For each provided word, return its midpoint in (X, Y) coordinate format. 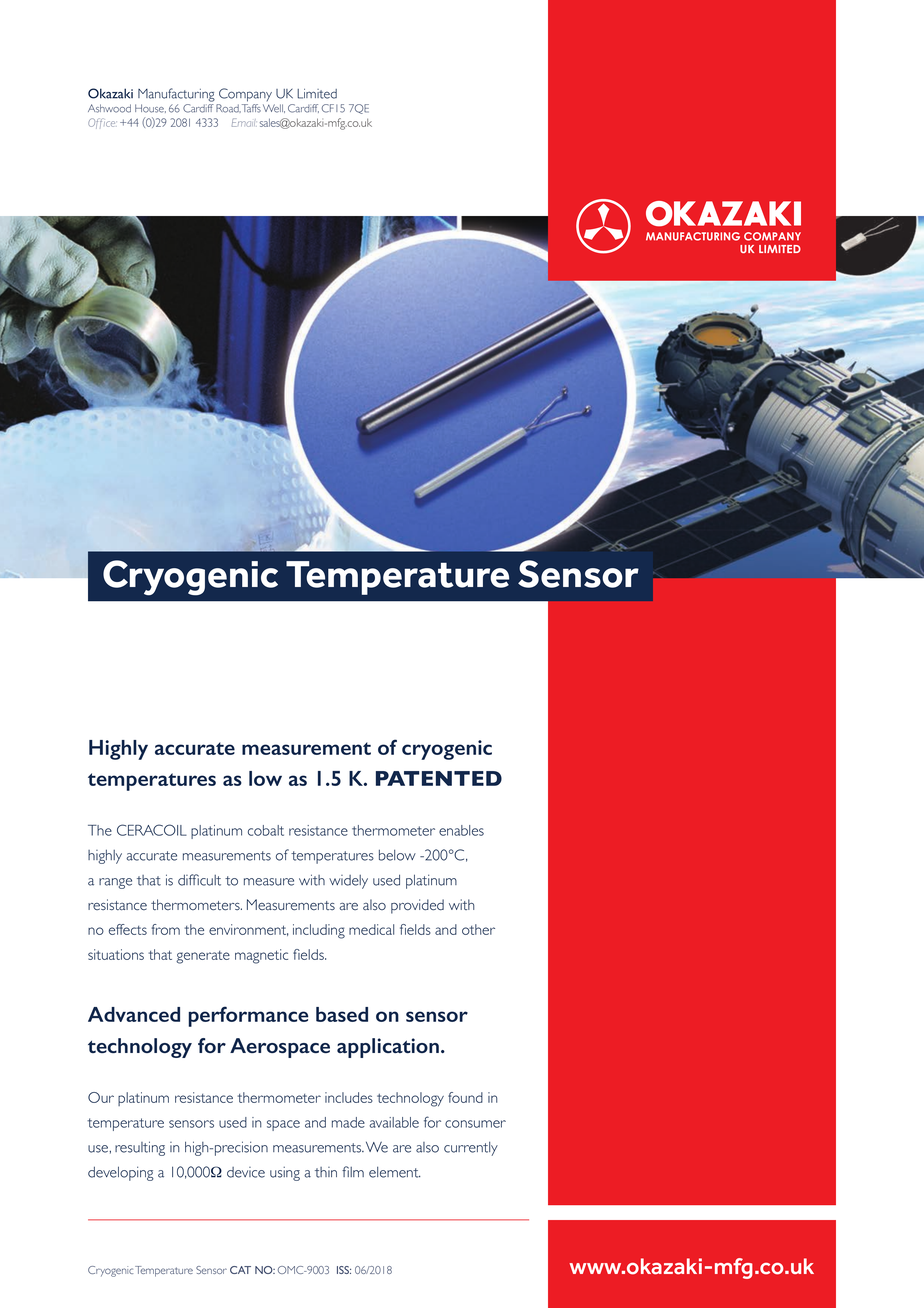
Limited (317, 94)
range (115, 883)
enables (461, 830)
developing (121, 1173)
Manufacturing (176, 95)
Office (102, 123)
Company (245, 95)
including (319, 931)
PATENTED (439, 778)
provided (417, 906)
